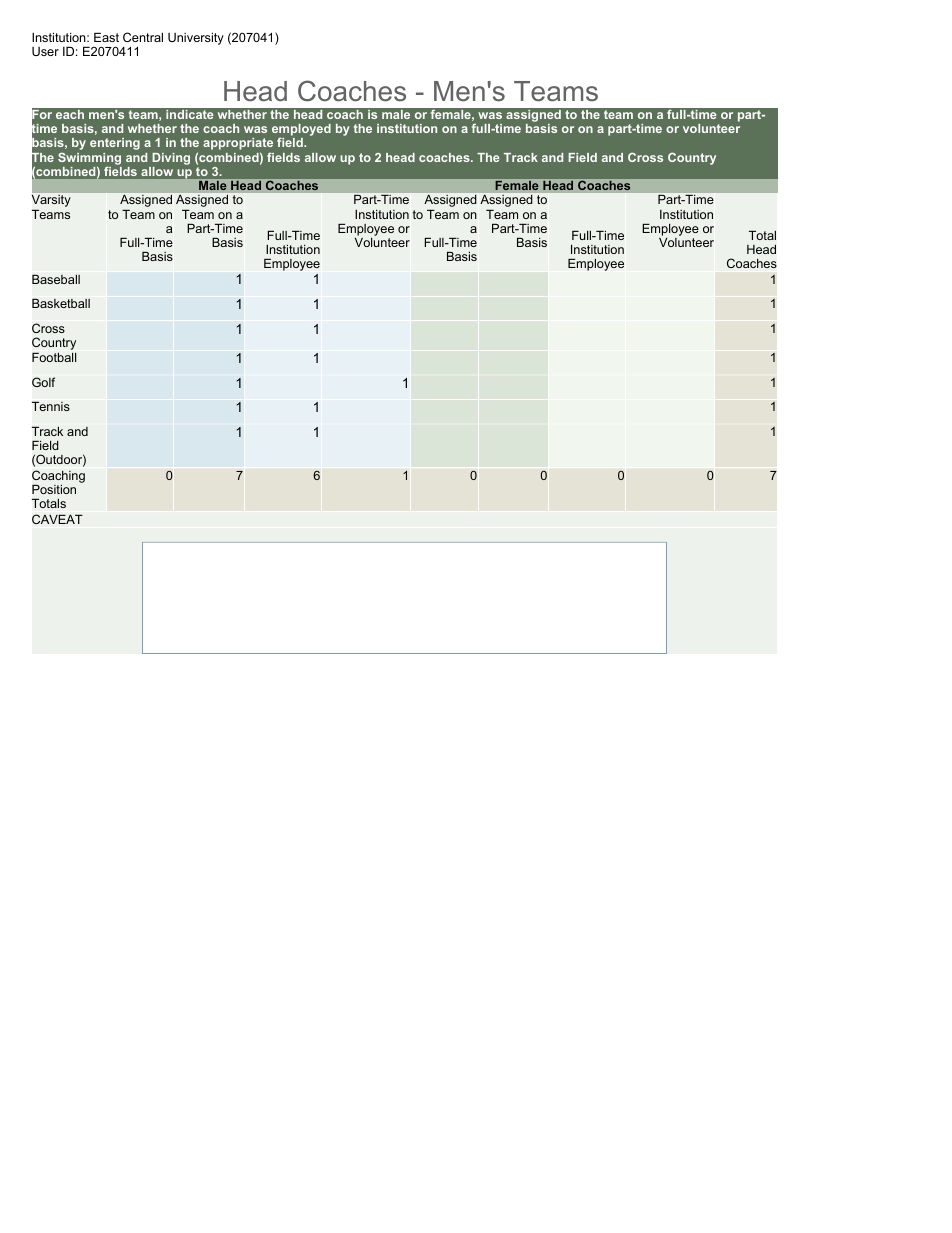  I want to click on User, so click(45, 51).
